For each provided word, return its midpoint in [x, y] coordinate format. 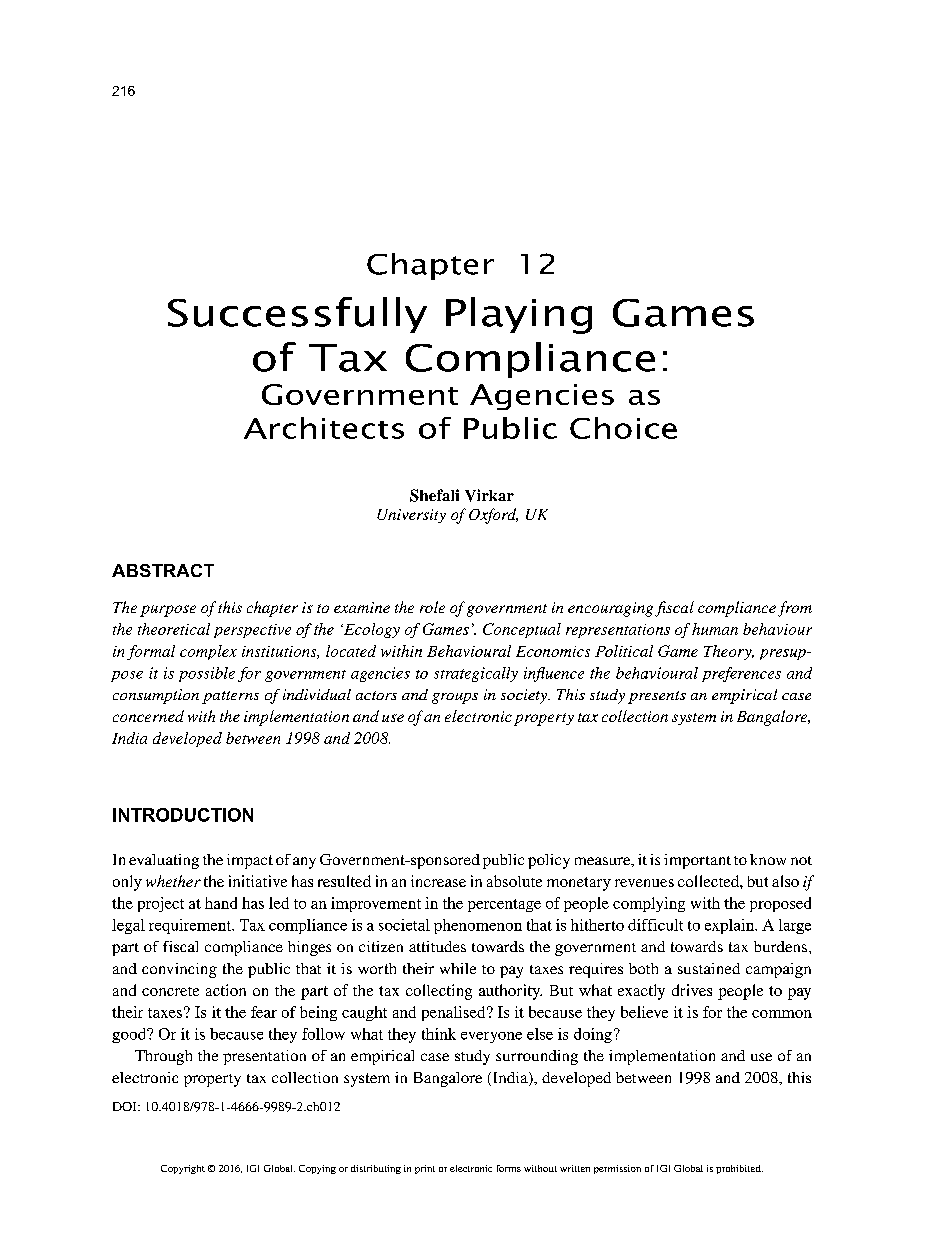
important [697, 861]
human [715, 629]
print [425, 1169]
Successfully [297, 315]
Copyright [183, 1169]
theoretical [174, 629]
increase [438, 881]
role [432, 607]
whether [173, 881]
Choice [623, 428]
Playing [519, 315]
